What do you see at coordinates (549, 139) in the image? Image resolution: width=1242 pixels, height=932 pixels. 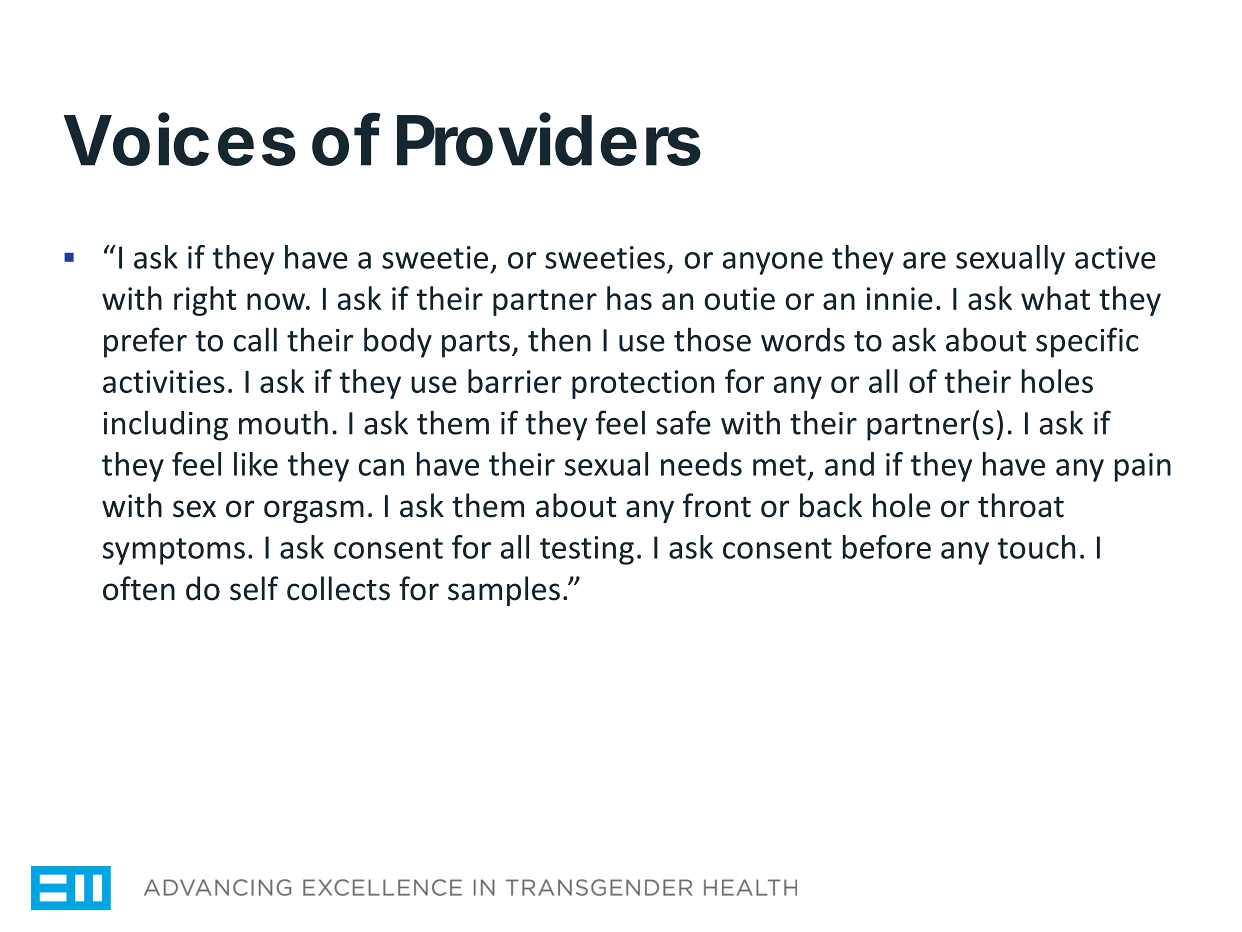 I see `Providers` at bounding box center [549, 139].
